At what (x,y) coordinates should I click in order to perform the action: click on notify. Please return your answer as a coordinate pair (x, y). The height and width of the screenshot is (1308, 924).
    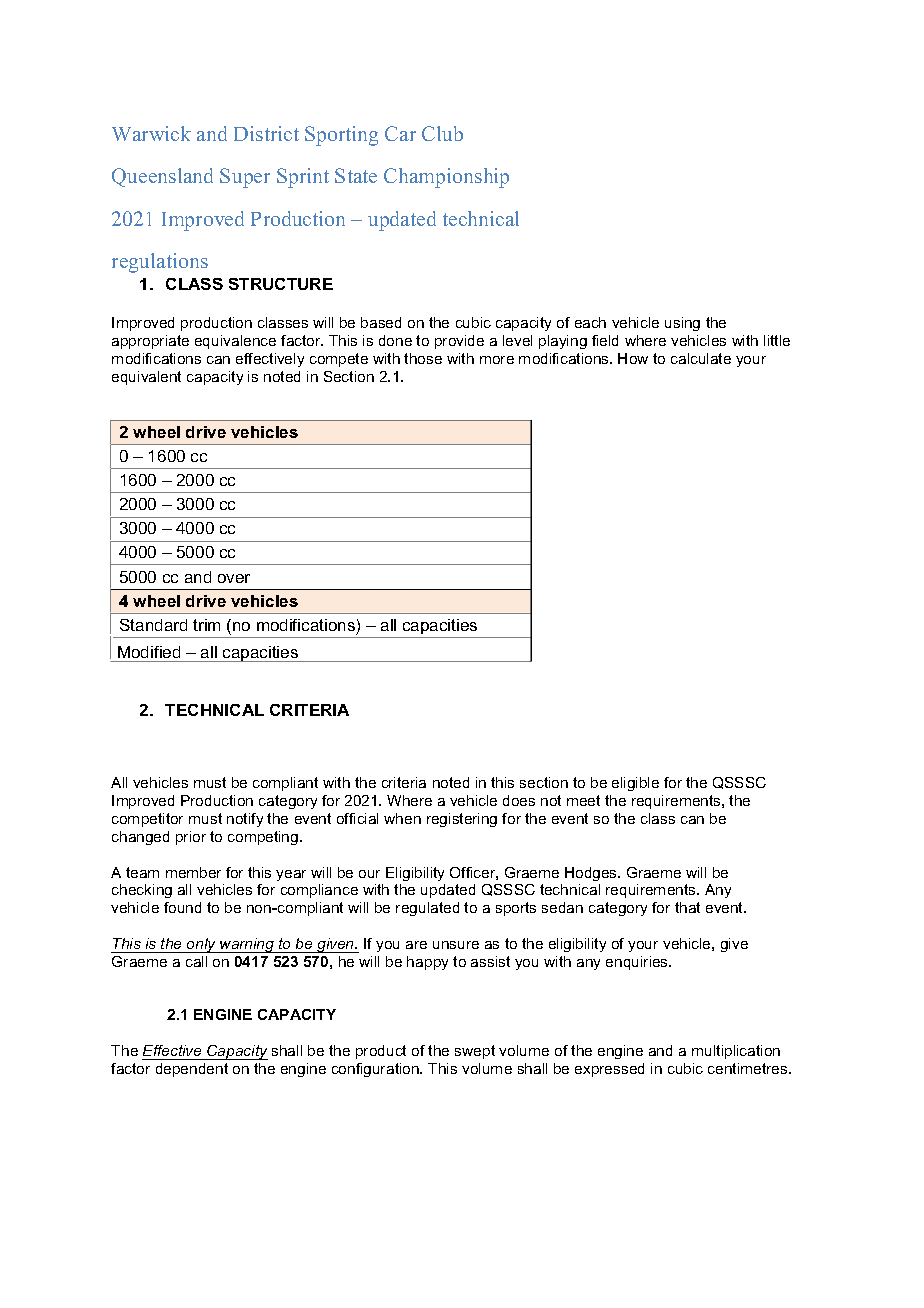
    Looking at the image, I should click on (245, 820).
